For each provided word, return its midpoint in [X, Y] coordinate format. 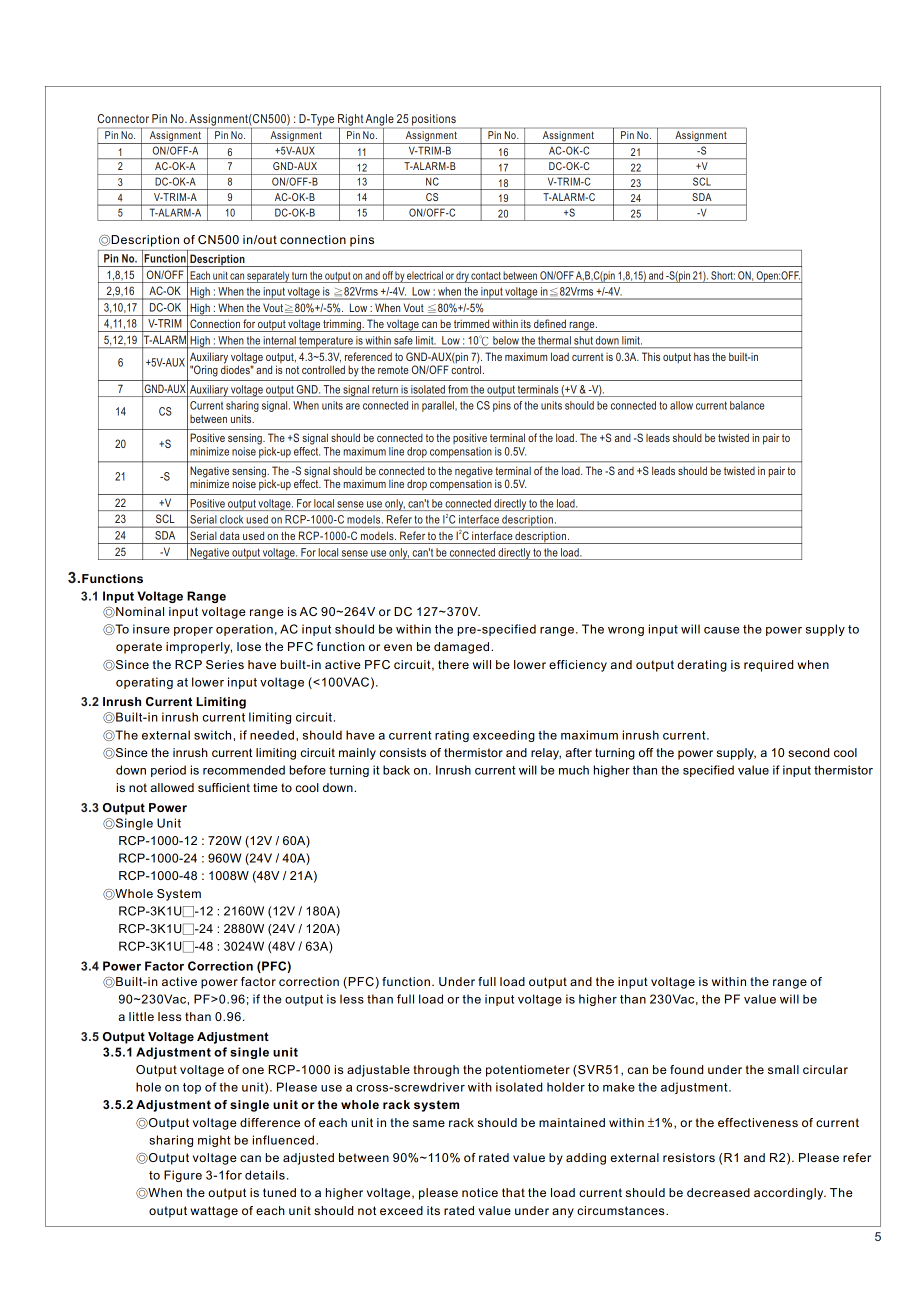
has [701, 356]
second [808, 752]
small [783, 1069]
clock [231, 519]
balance [747, 405]
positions [434, 121]
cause [721, 630]
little [141, 1016]
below [506, 340]
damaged [463, 648]
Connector [123, 118]
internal [280, 340]
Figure [183, 1176]
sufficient [224, 787]
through [436, 1071]
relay [546, 754]
